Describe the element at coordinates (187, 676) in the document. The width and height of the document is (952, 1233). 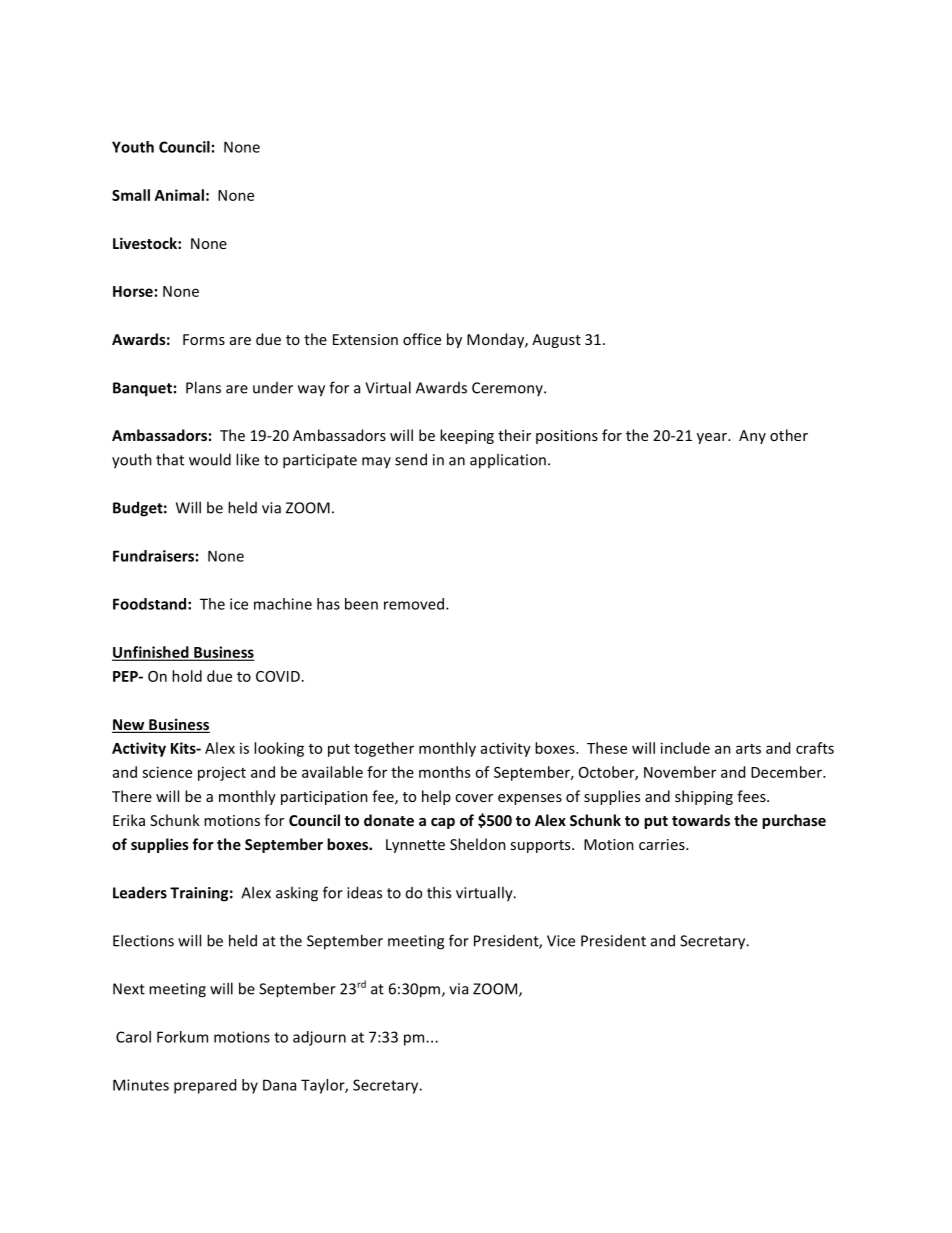
I see `hold` at that location.
